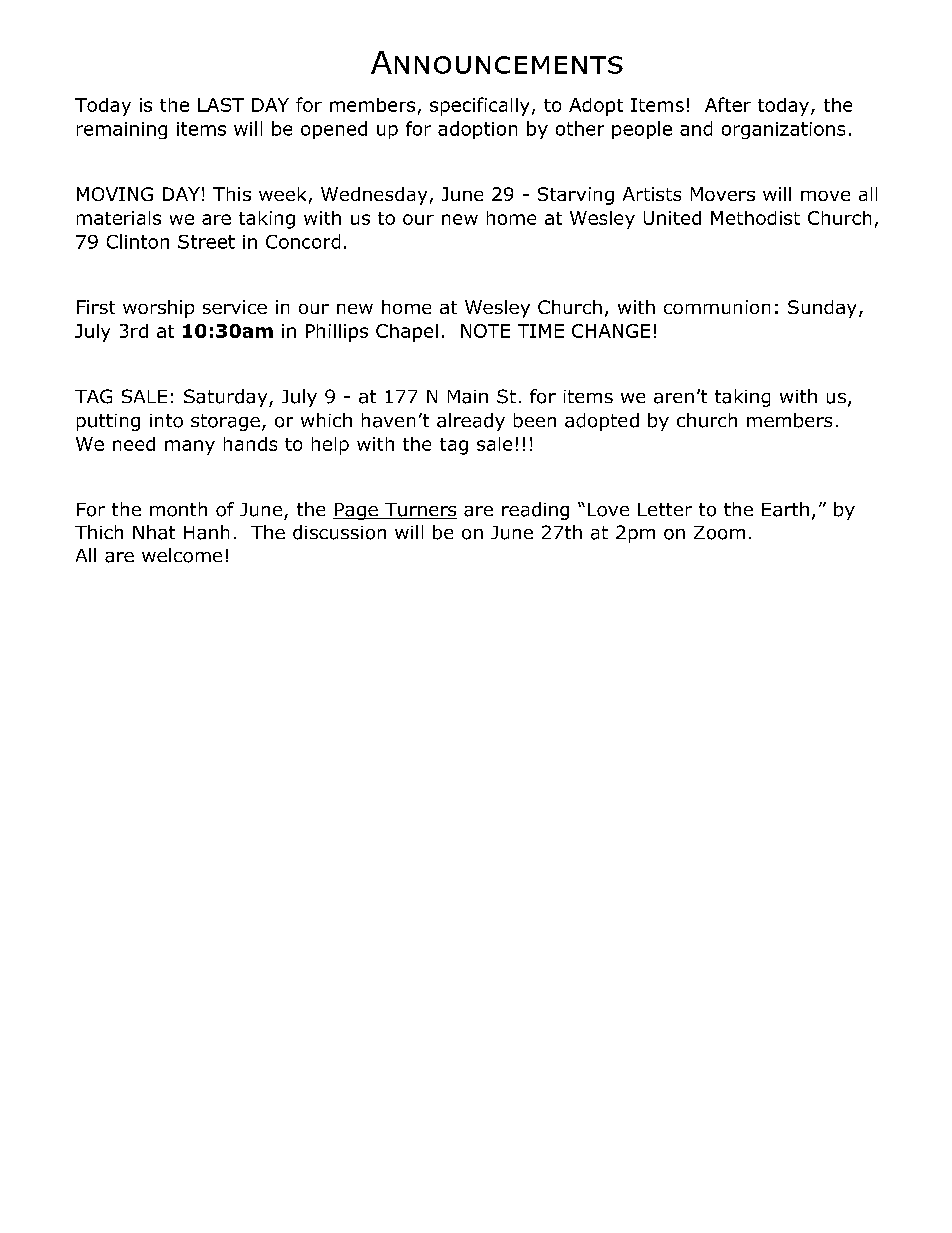 The width and height of the screenshot is (952, 1233). Describe the element at coordinates (728, 104) in the screenshot. I see `After` at that location.
